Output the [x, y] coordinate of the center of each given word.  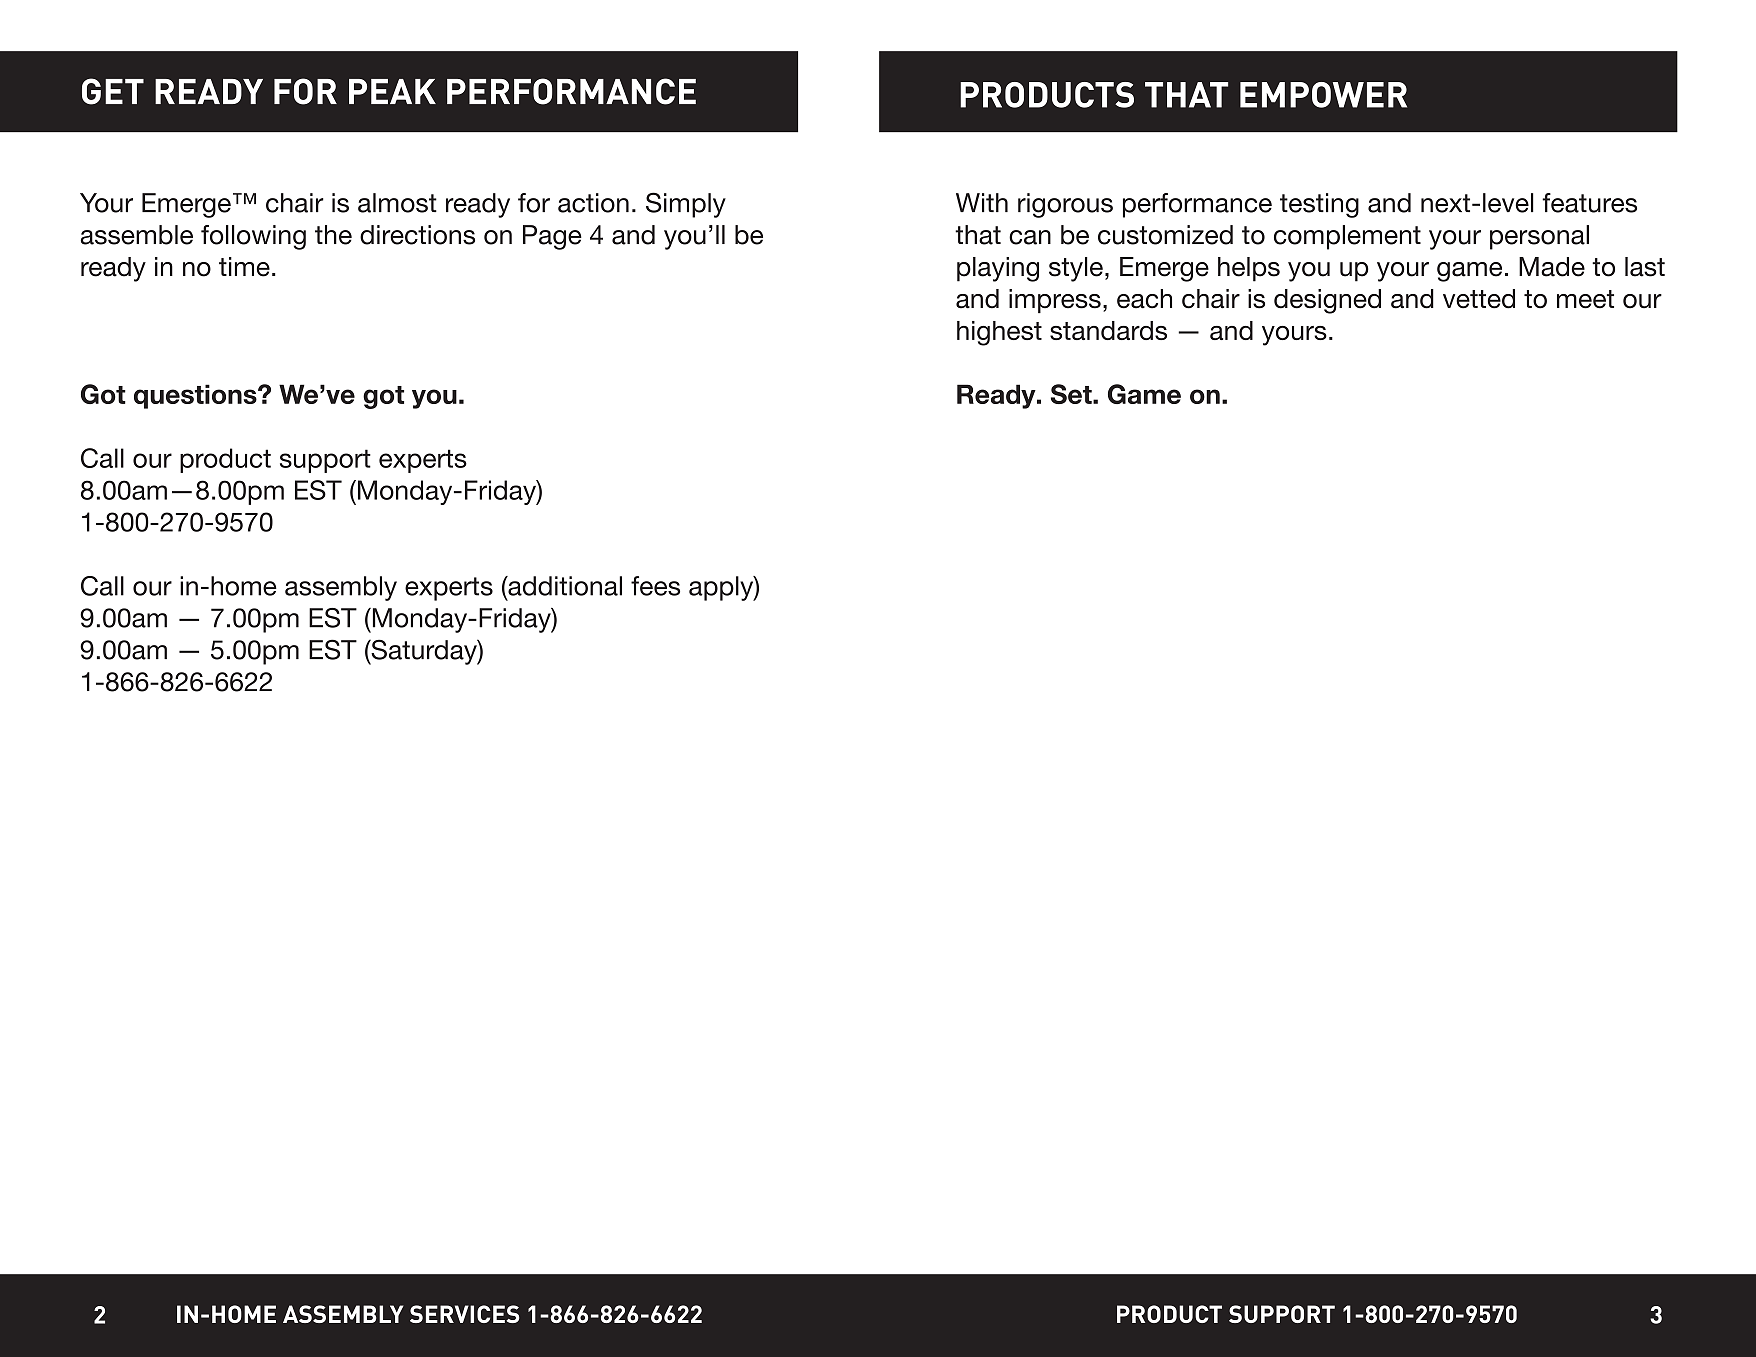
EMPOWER [1323, 95]
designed [1327, 301]
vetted [1479, 299]
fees [655, 586]
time [244, 267]
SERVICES [464, 1314]
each [1144, 299]
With [982, 202]
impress [1055, 301]
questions [196, 396]
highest [999, 333]
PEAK [392, 91]
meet [1585, 299]
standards [1108, 330]
